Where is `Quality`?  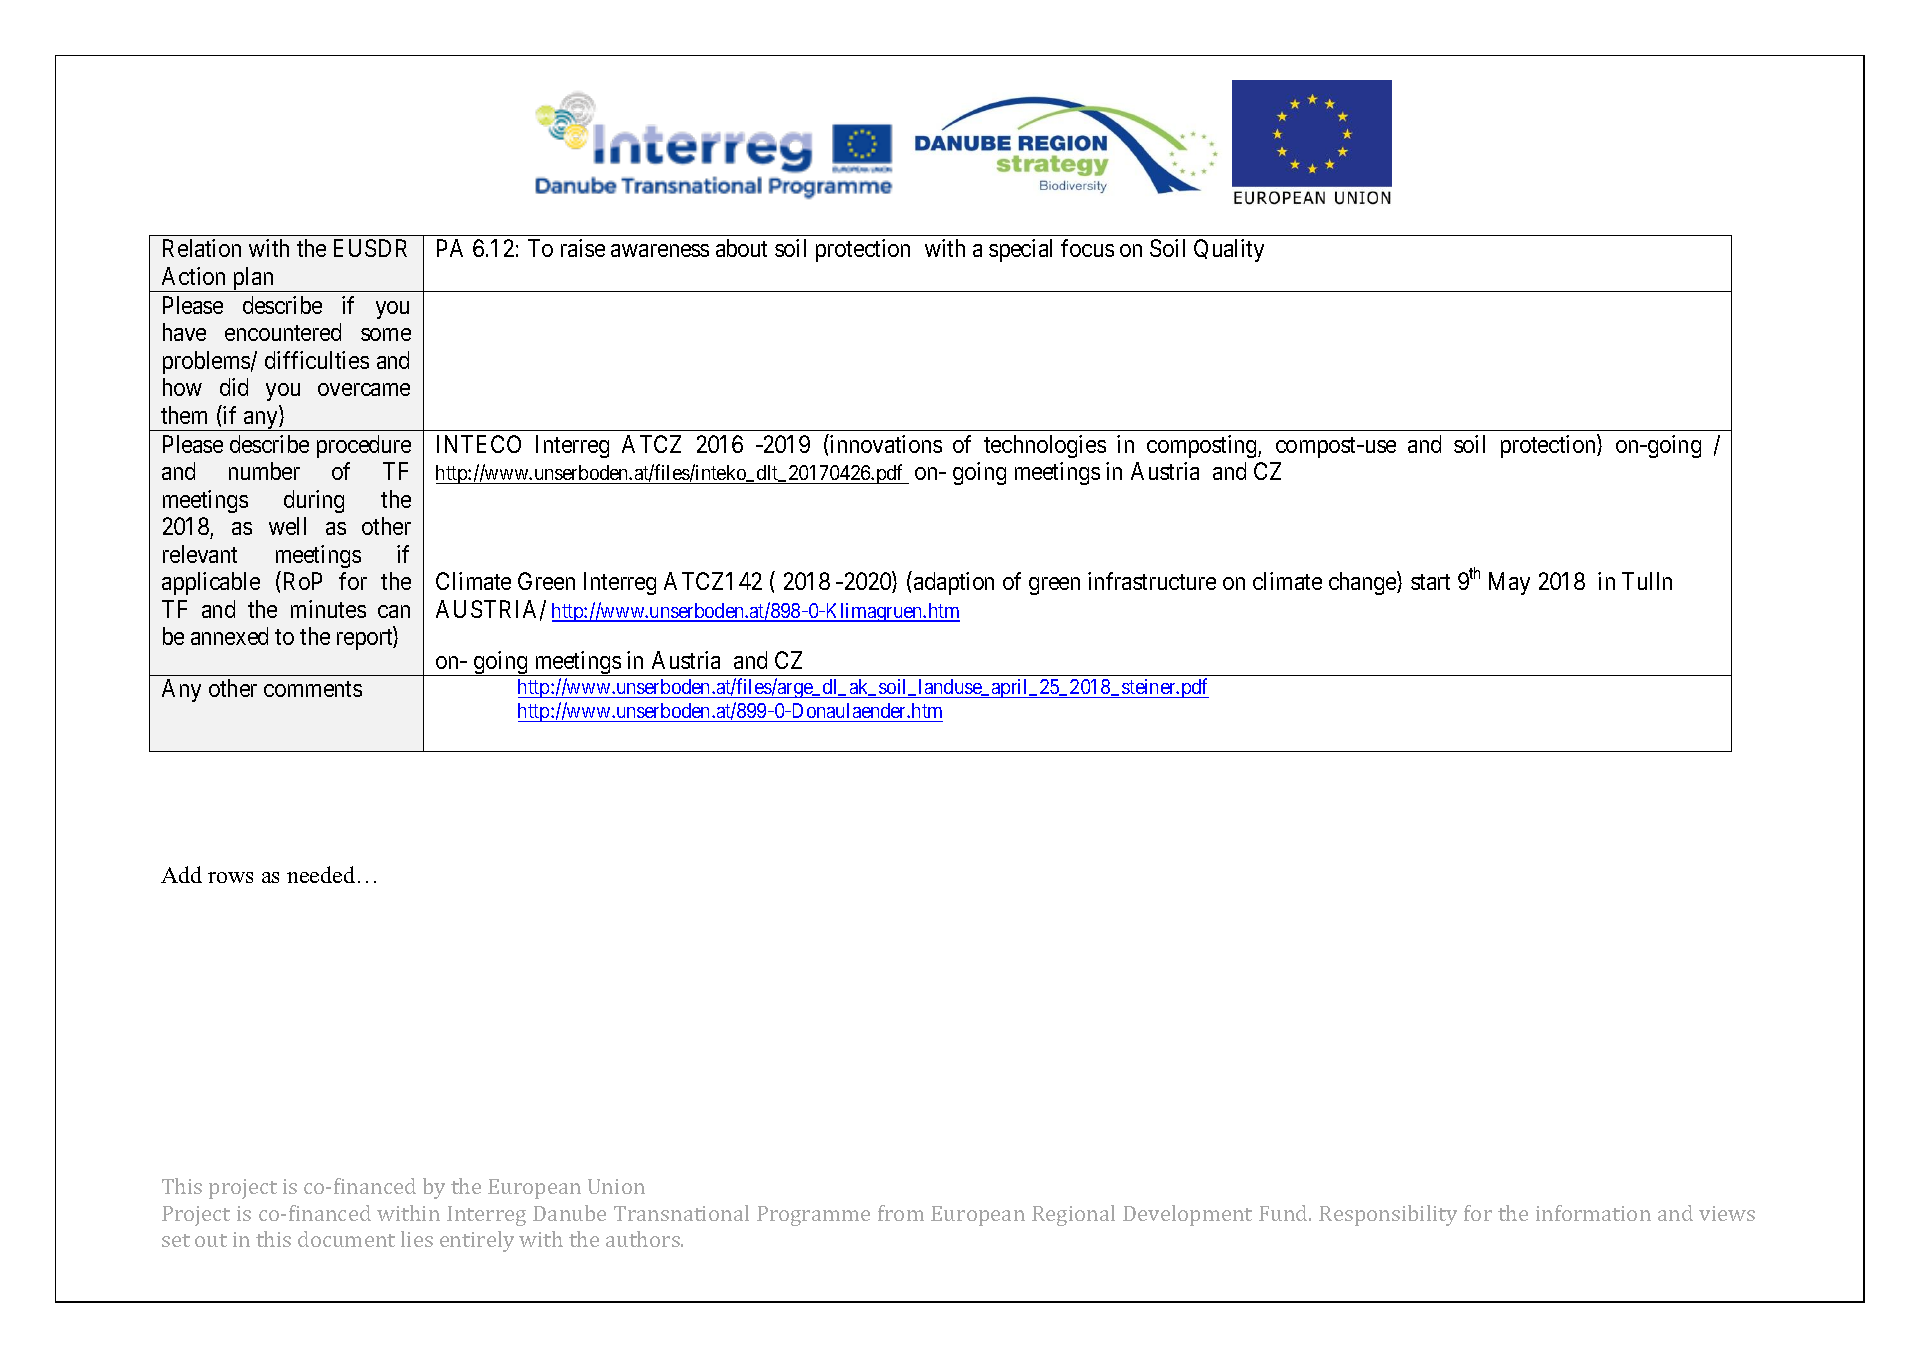
Quality is located at coordinates (1229, 250).
